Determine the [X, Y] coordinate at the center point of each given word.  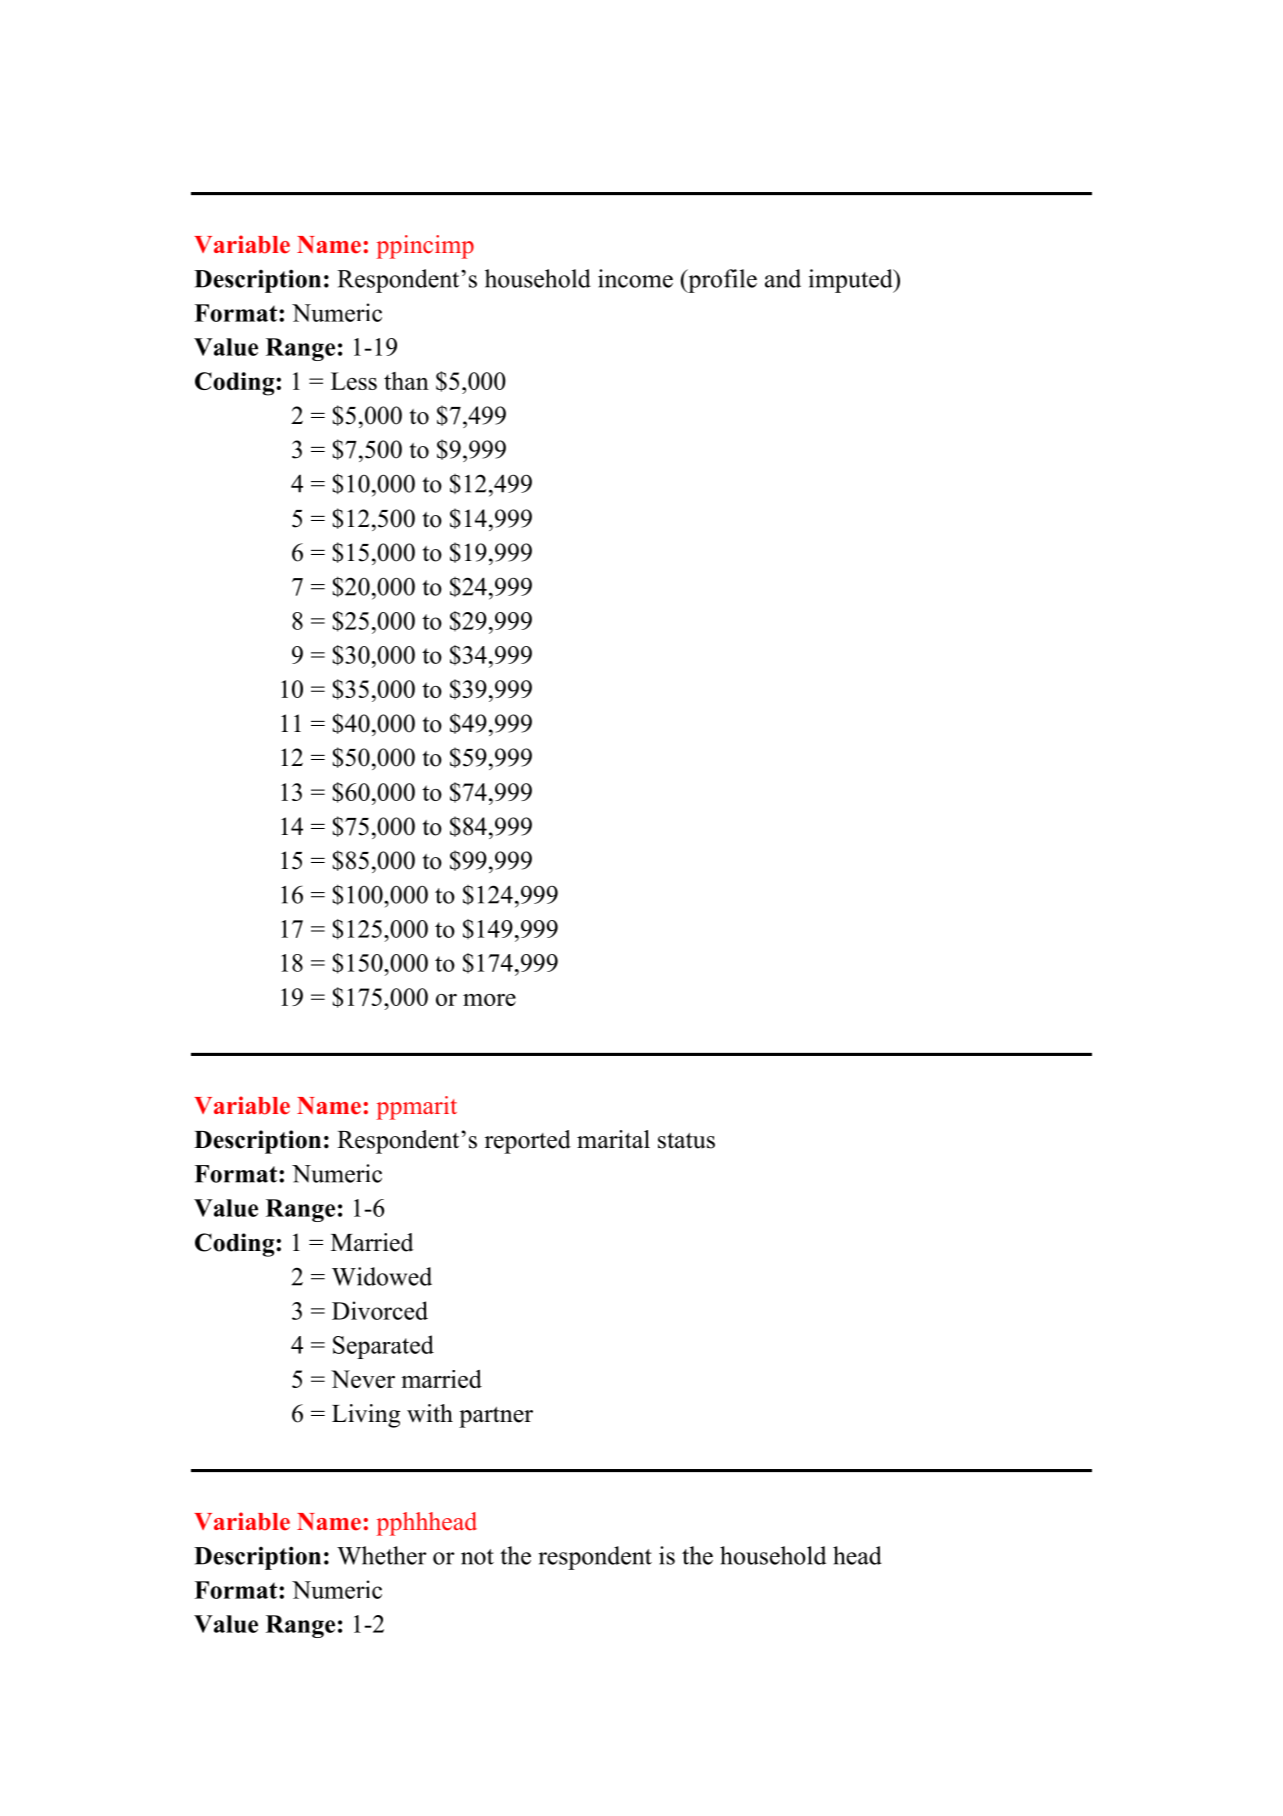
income [635, 278]
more [489, 1000]
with [430, 1413]
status [686, 1141]
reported [528, 1142]
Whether [382, 1555]
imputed [852, 281]
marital [613, 1139]
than [406, 381]
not [477, 1557]
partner [496, 1417]
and [783, 278]
